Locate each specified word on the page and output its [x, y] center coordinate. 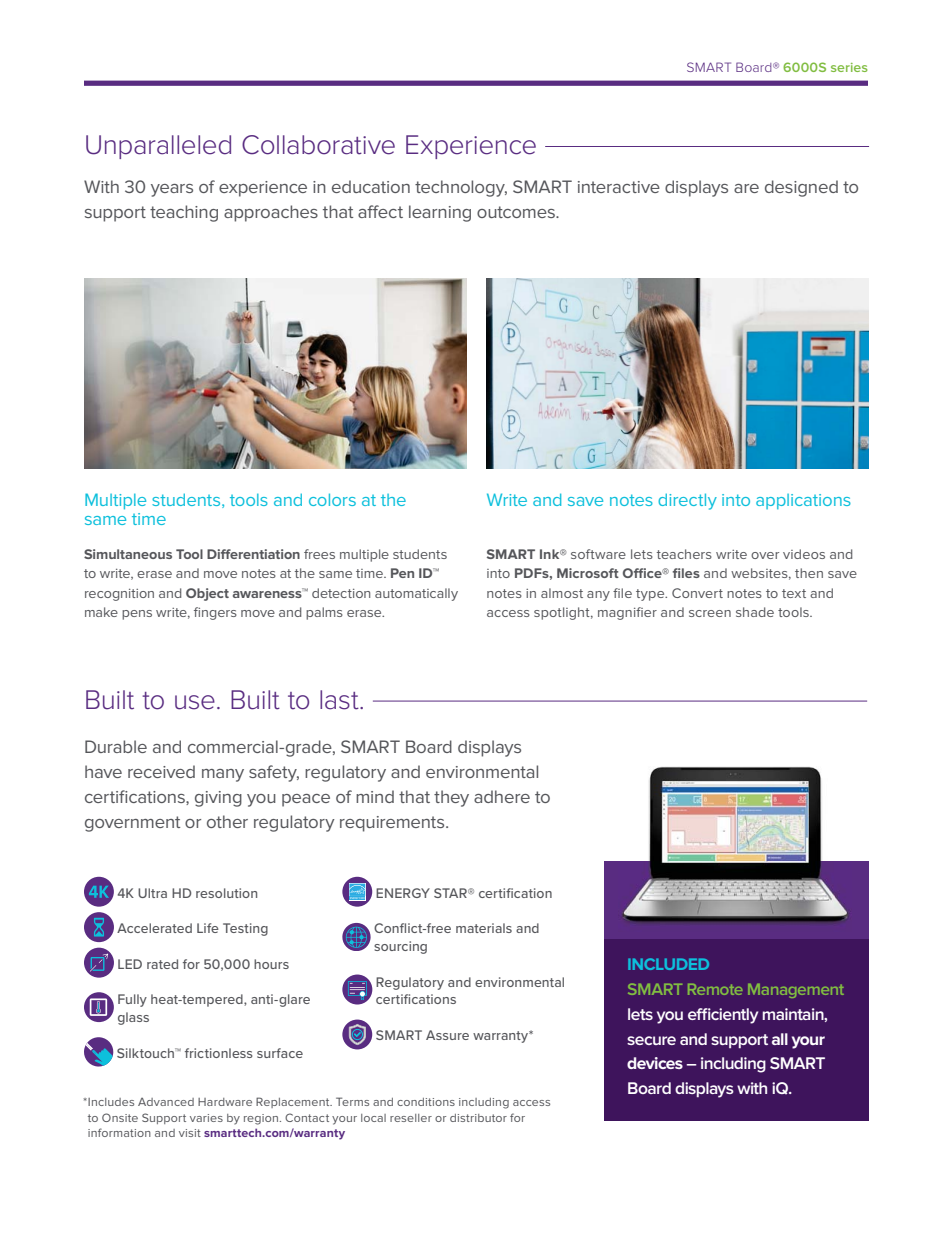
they [451, 798]
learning [440, 213]
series [849, 67]
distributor [478, 1118]
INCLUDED [668, 964]
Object [207, 594]
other [227, 821]
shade [755, 612]
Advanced [166, 1102]
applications [803, 501]
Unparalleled [158, 147]
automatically [416, 594]
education [371, 186]
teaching [184, 213]
